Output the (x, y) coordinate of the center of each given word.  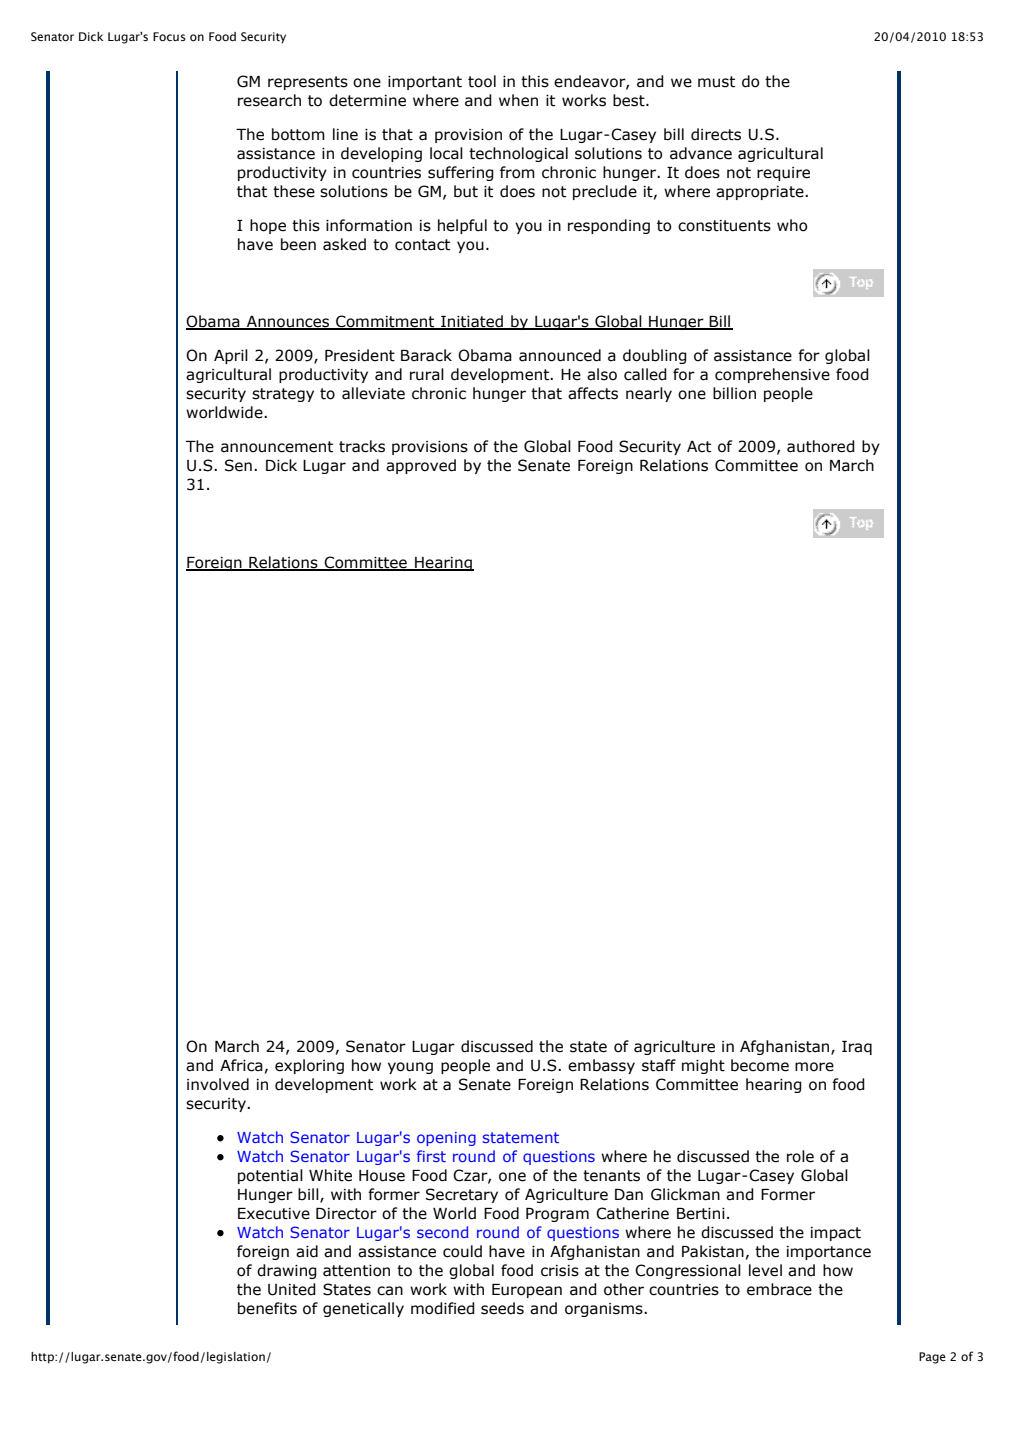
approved (421, 466)
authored (821, 446)
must (716, 82)
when (518, 100)
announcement (277, 447)
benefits (267, 1308)
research (269, 100)
